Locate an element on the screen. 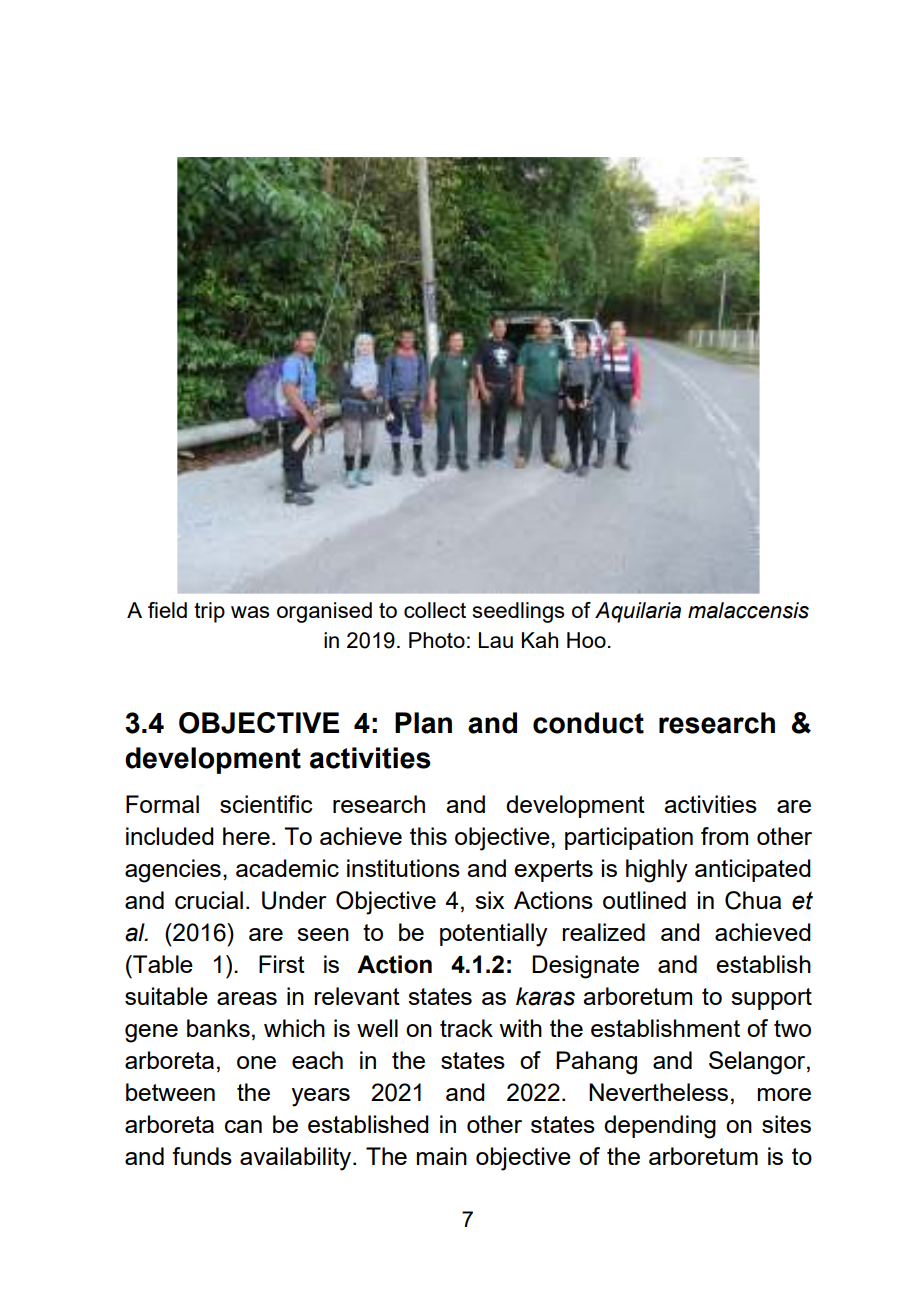 This screenshot has width=924, height=1311. potentially is located at coordinates (494, 935).
